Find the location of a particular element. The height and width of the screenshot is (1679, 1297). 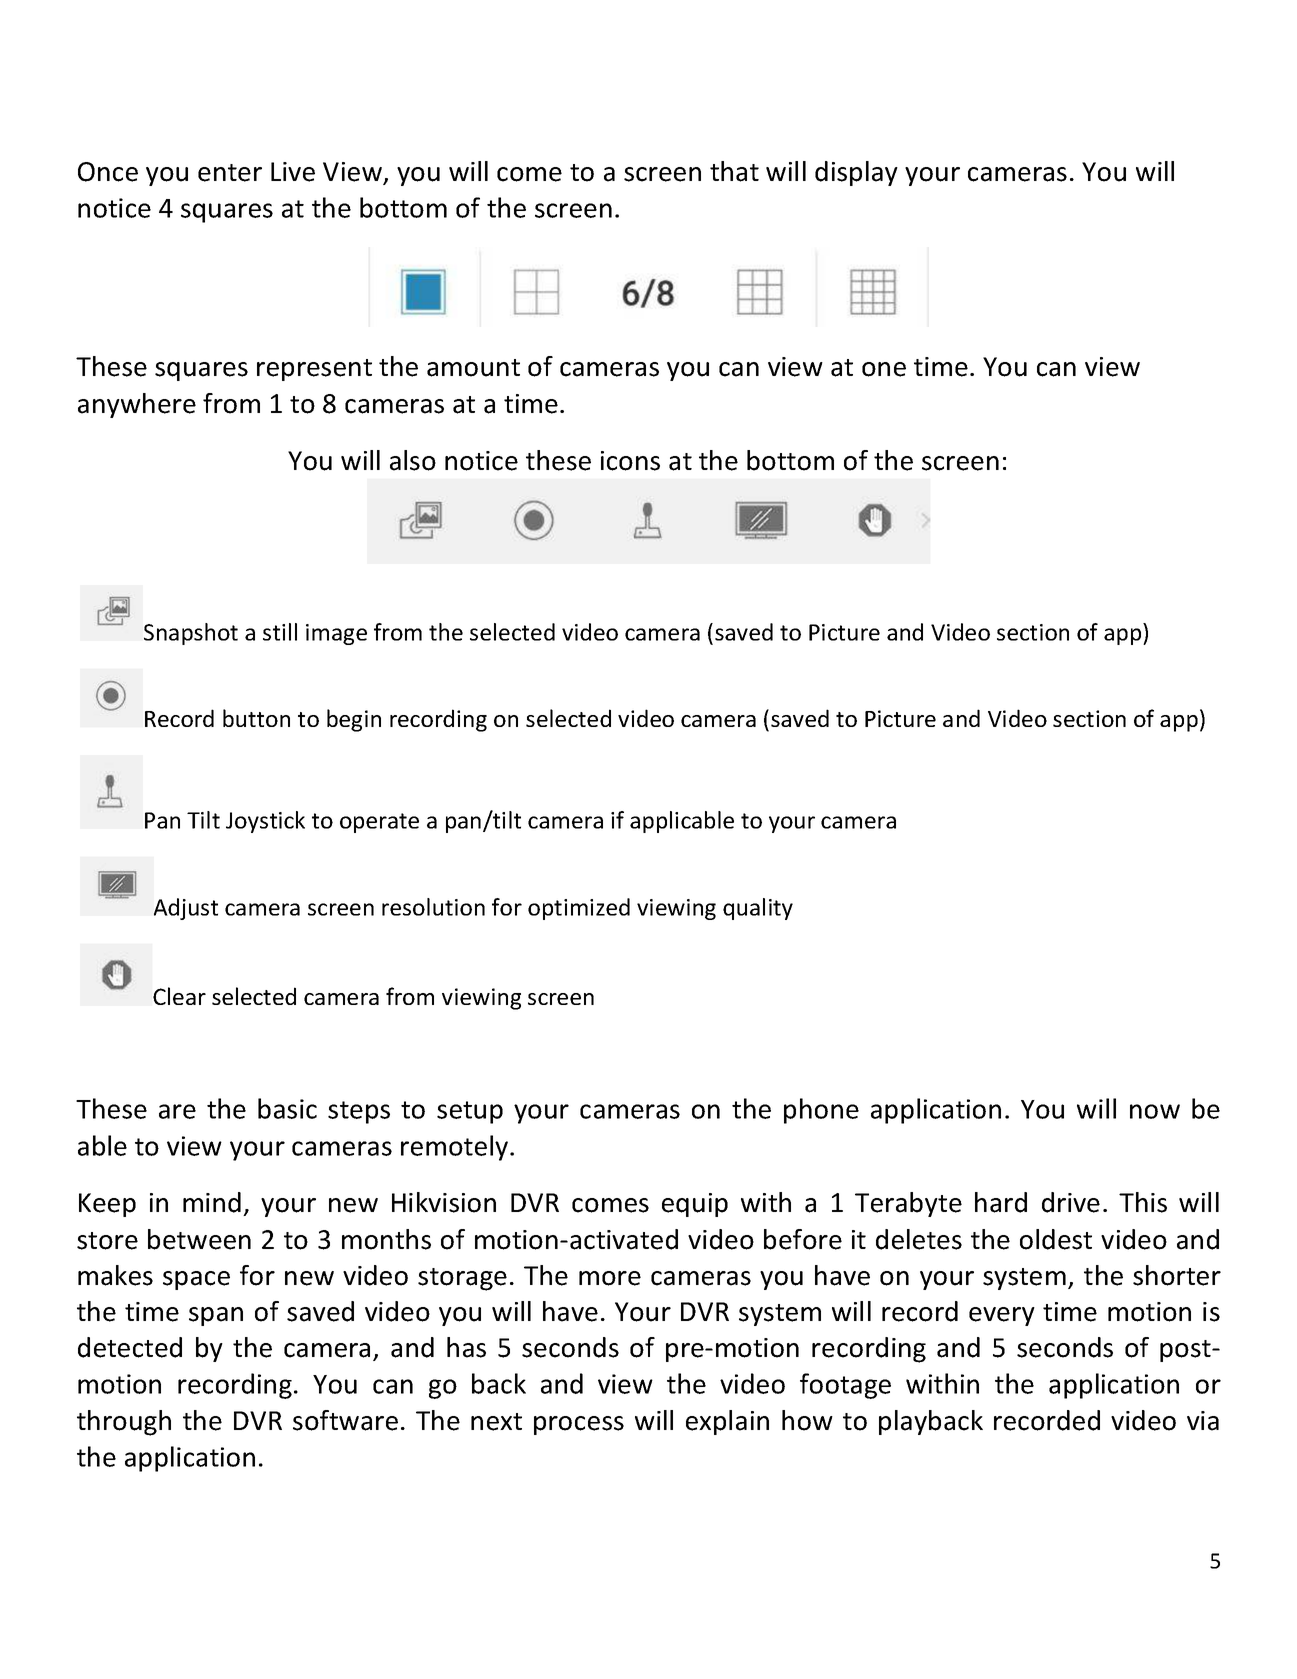

software is located at coordinates (345, 1420).
